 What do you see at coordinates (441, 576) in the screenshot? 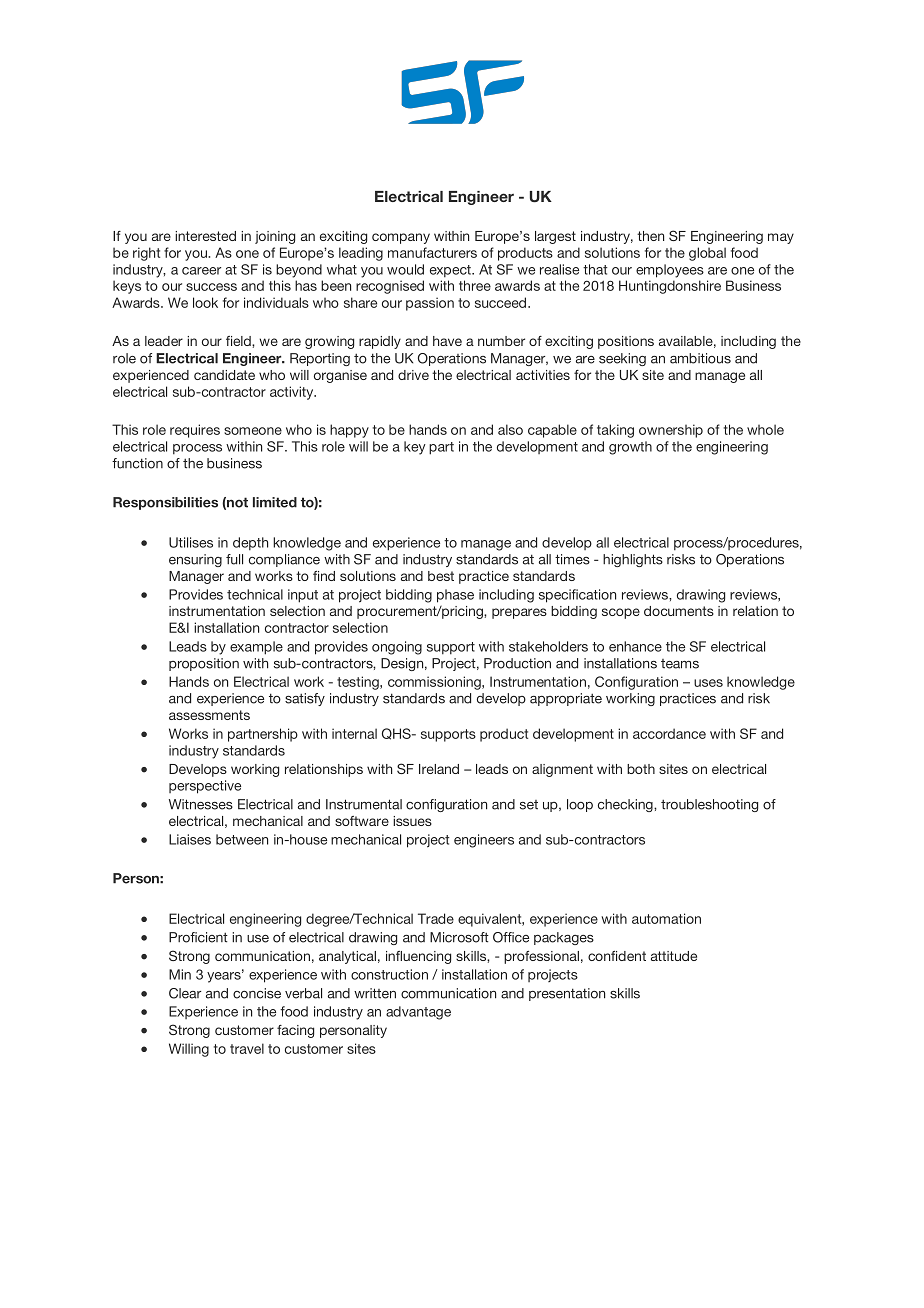
I see `best` at bounding box center [441, 576].
